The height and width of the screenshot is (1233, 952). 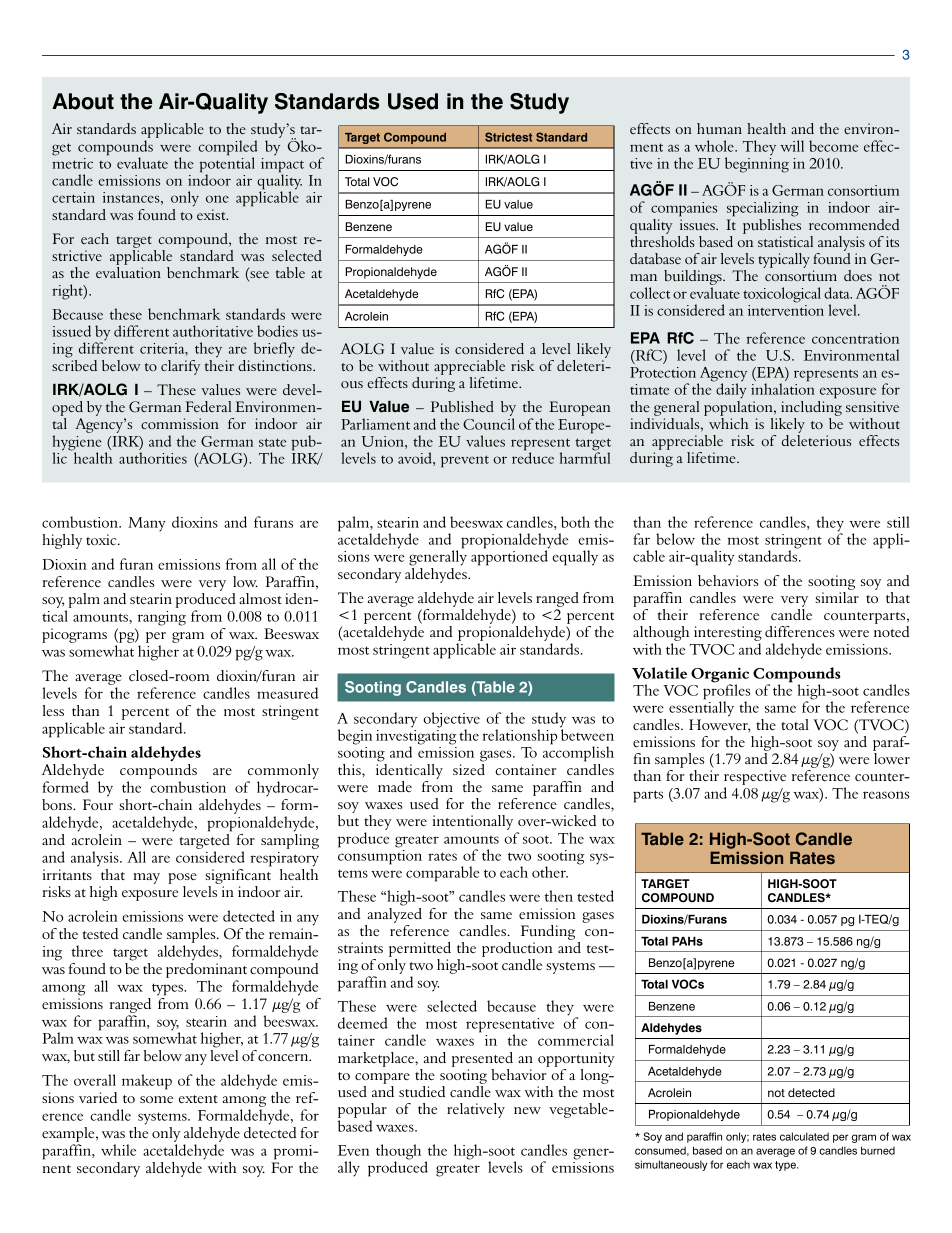 I want to click on while, so click(x=118, y=1150).
